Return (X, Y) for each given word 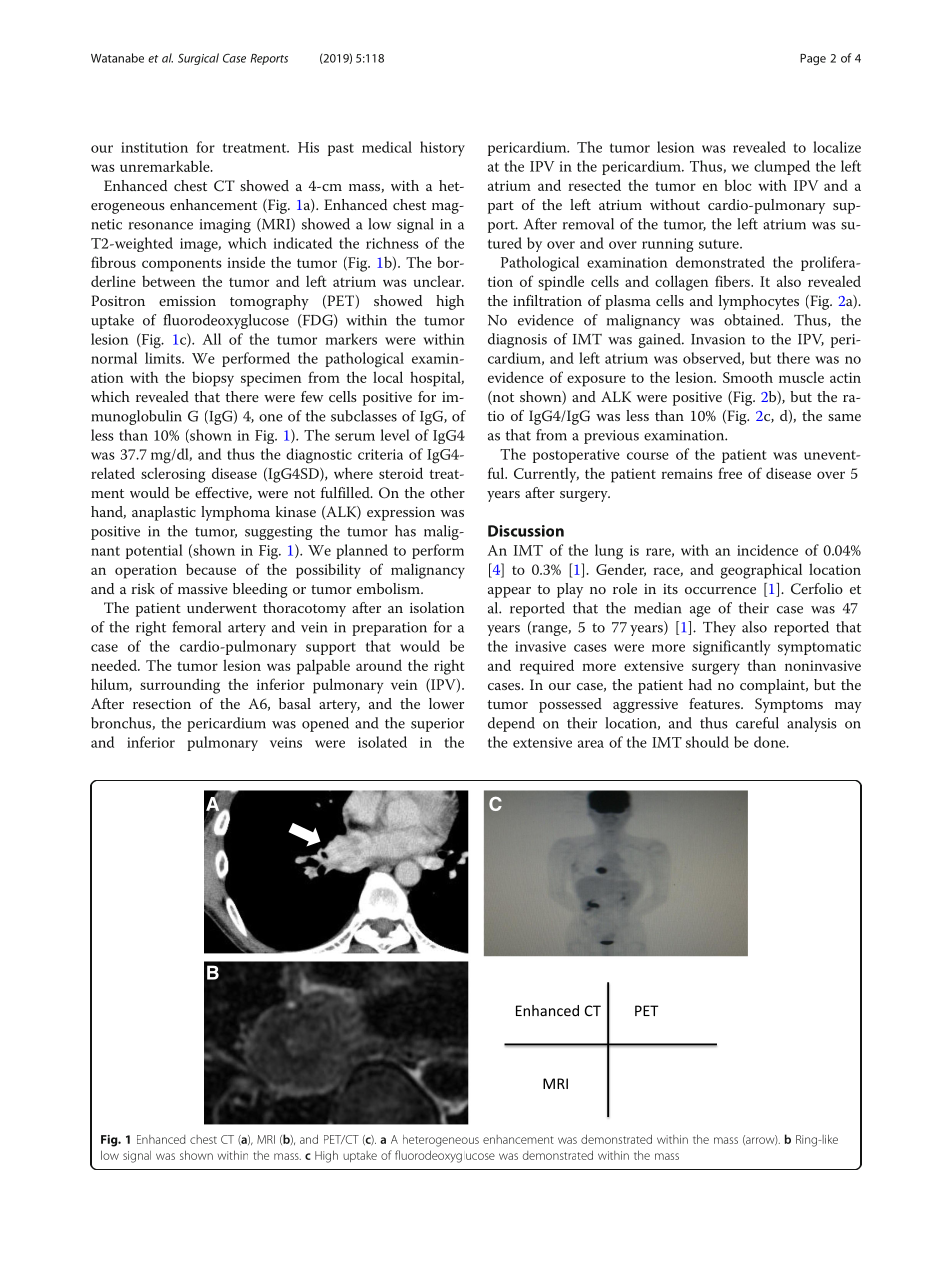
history (442, 149)
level (395, 435)
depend (511, 724)
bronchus (122, 723)
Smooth (748, 377)
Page (813, 59)
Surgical (198, 59)
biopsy (213, 379)
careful (757, 723)
